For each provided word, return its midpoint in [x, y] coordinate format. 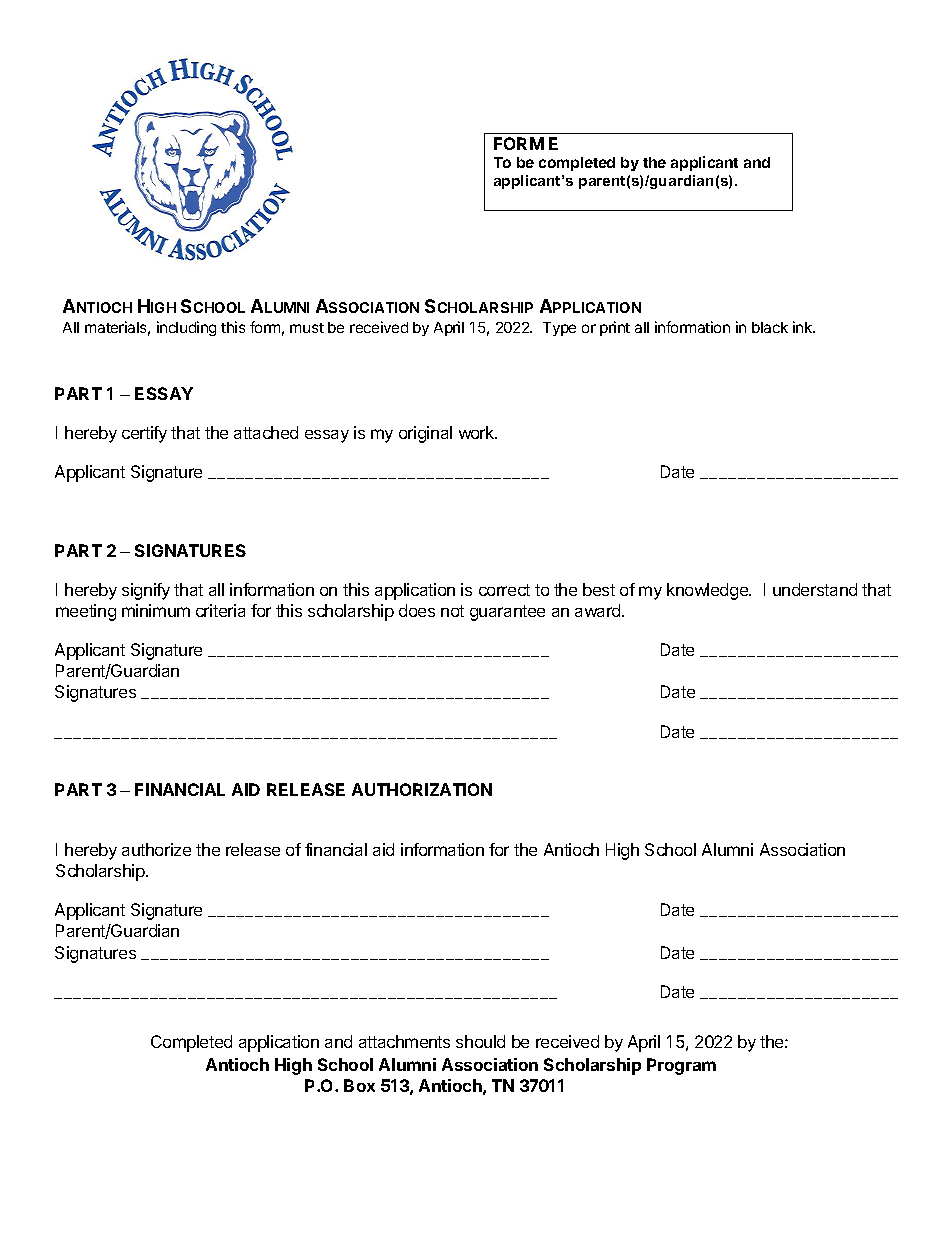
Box [359, 1085]
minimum [156, 610]
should [480, 1041]
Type [559, 329]
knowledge [708, 591]
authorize [156, 849]
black [770, 327]
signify [146, 591]
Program [681, 1066]
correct [504, 590]
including [186, 328]
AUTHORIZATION [422, 789]
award [599, 610]
